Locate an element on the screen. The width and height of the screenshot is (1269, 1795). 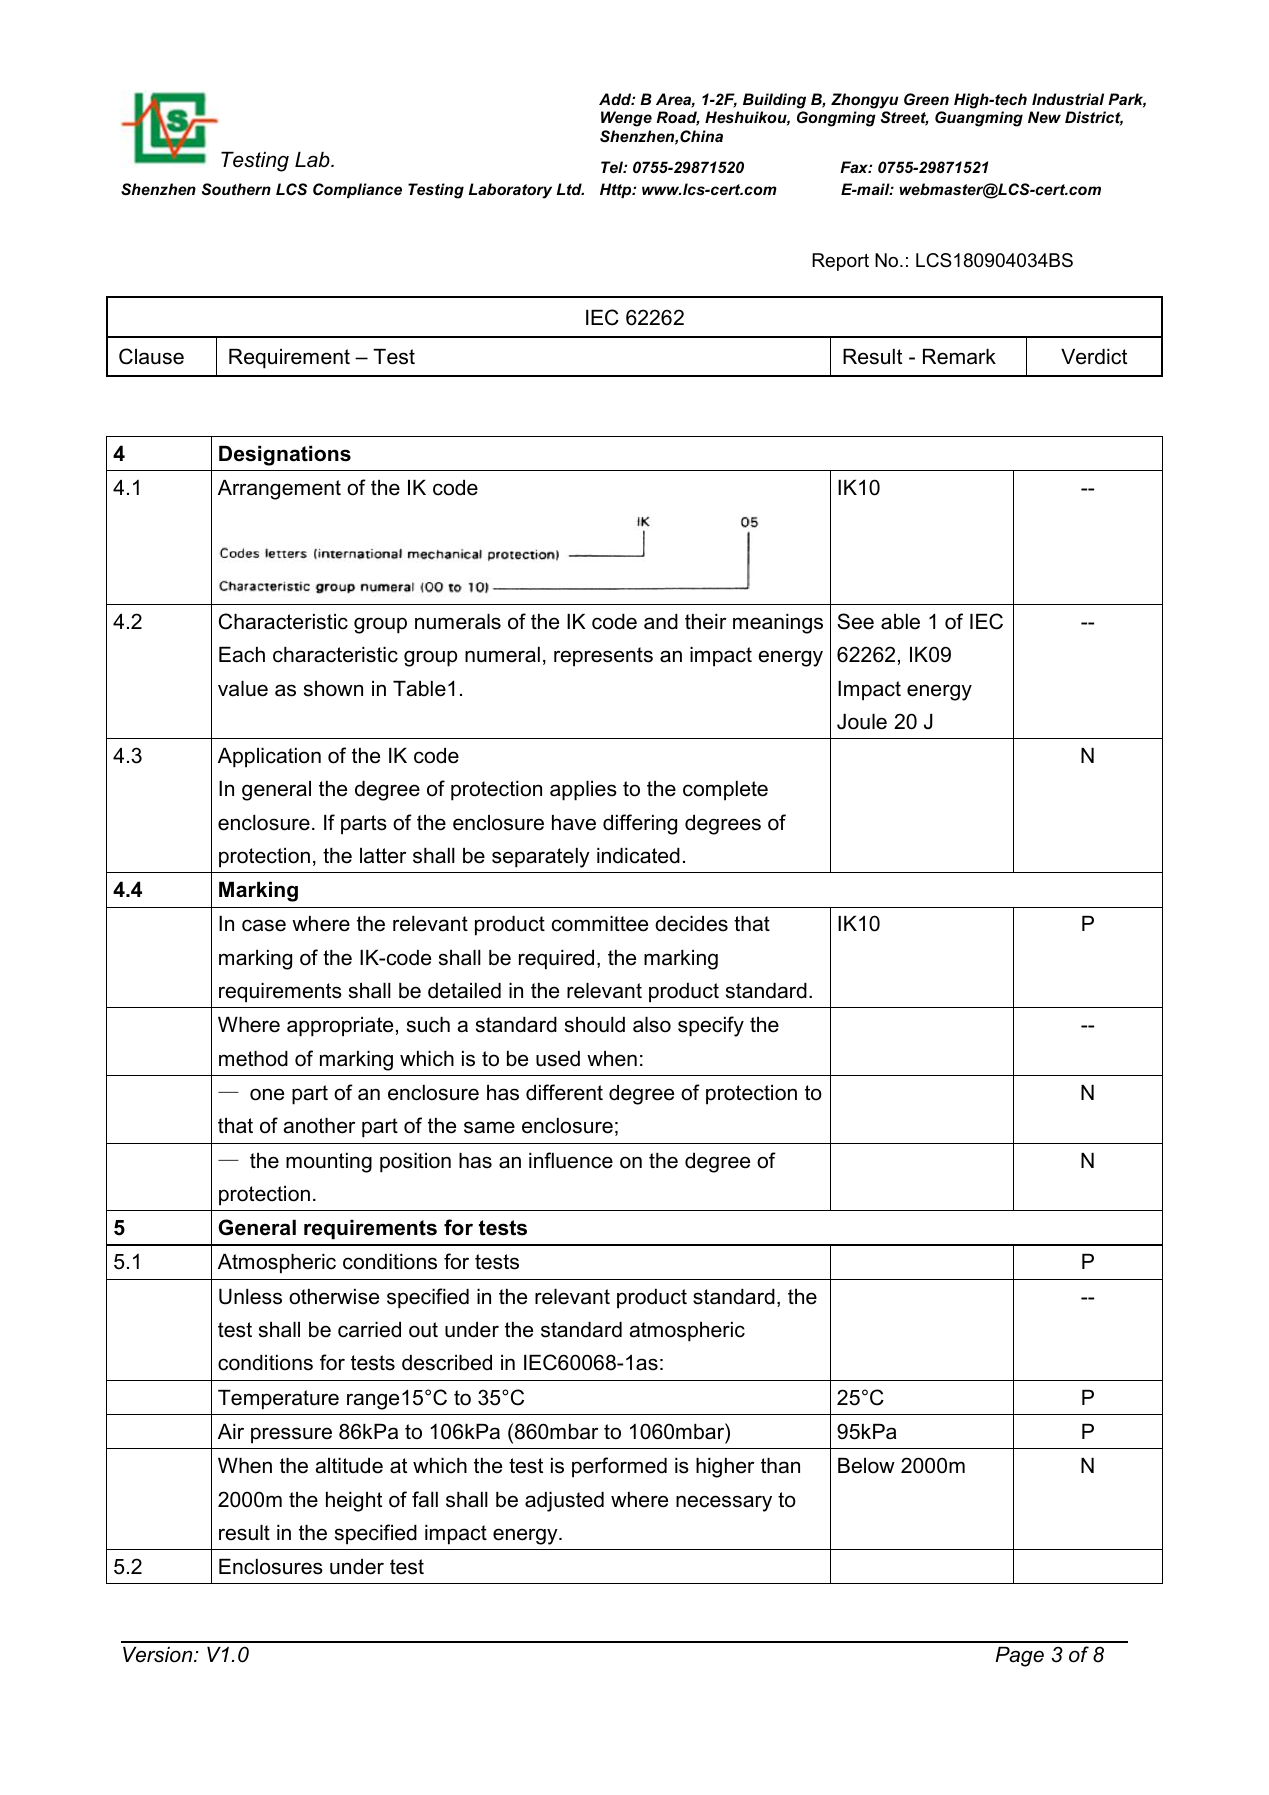
Http is located at coordinates (617, 190).
